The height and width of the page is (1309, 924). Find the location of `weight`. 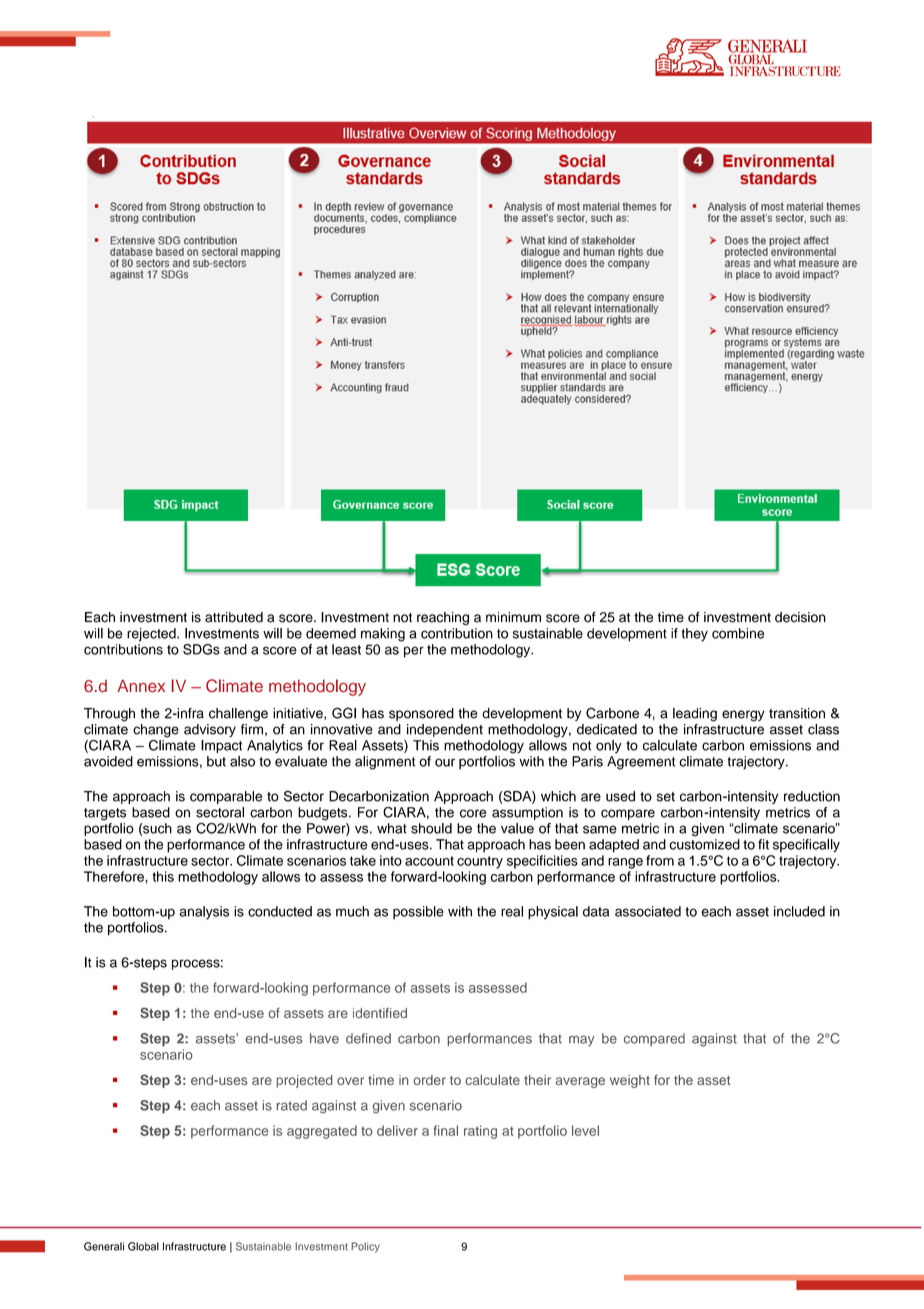

weight is located at coordinates (630, 1081).
